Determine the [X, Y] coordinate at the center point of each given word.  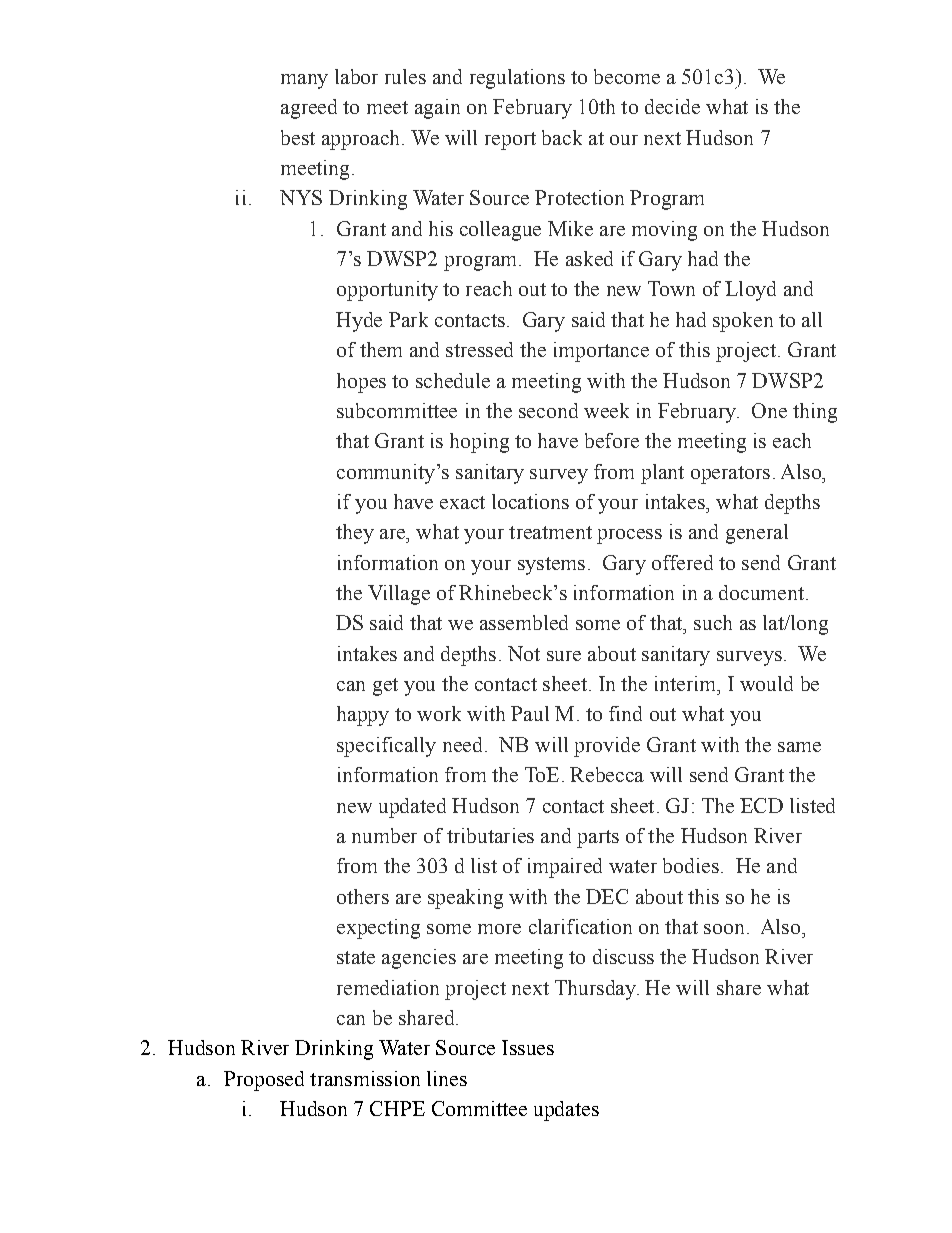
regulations [517, 79]
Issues [528, 1047]
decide [672, 106]
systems [551, 566]
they [355, 534]
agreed [309, 109]
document [761, 592]
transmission [365, 1078]
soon [724, 929]
